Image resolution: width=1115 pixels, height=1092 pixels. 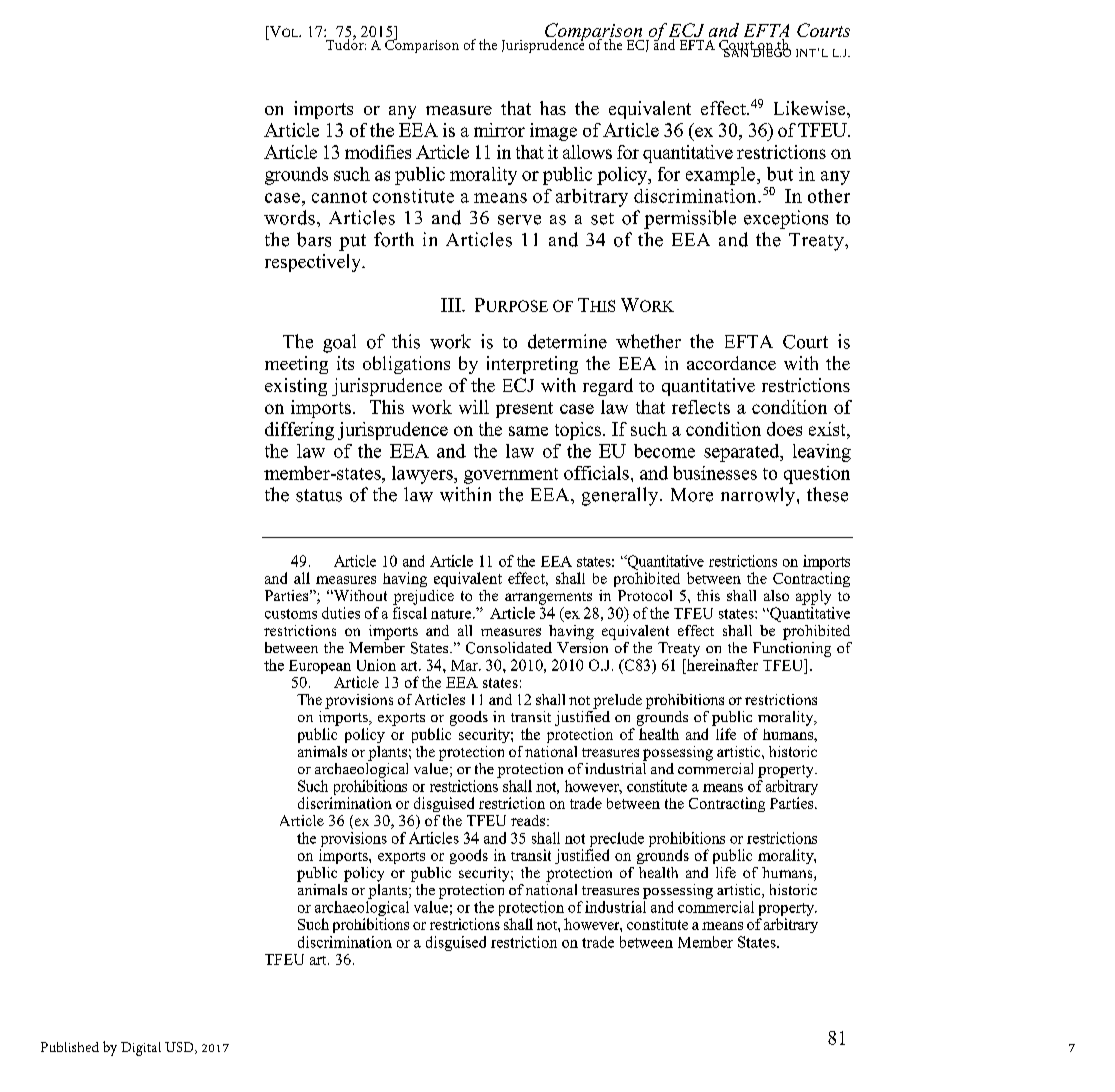 I want to click on USD, so click(x=180, y=1048).
